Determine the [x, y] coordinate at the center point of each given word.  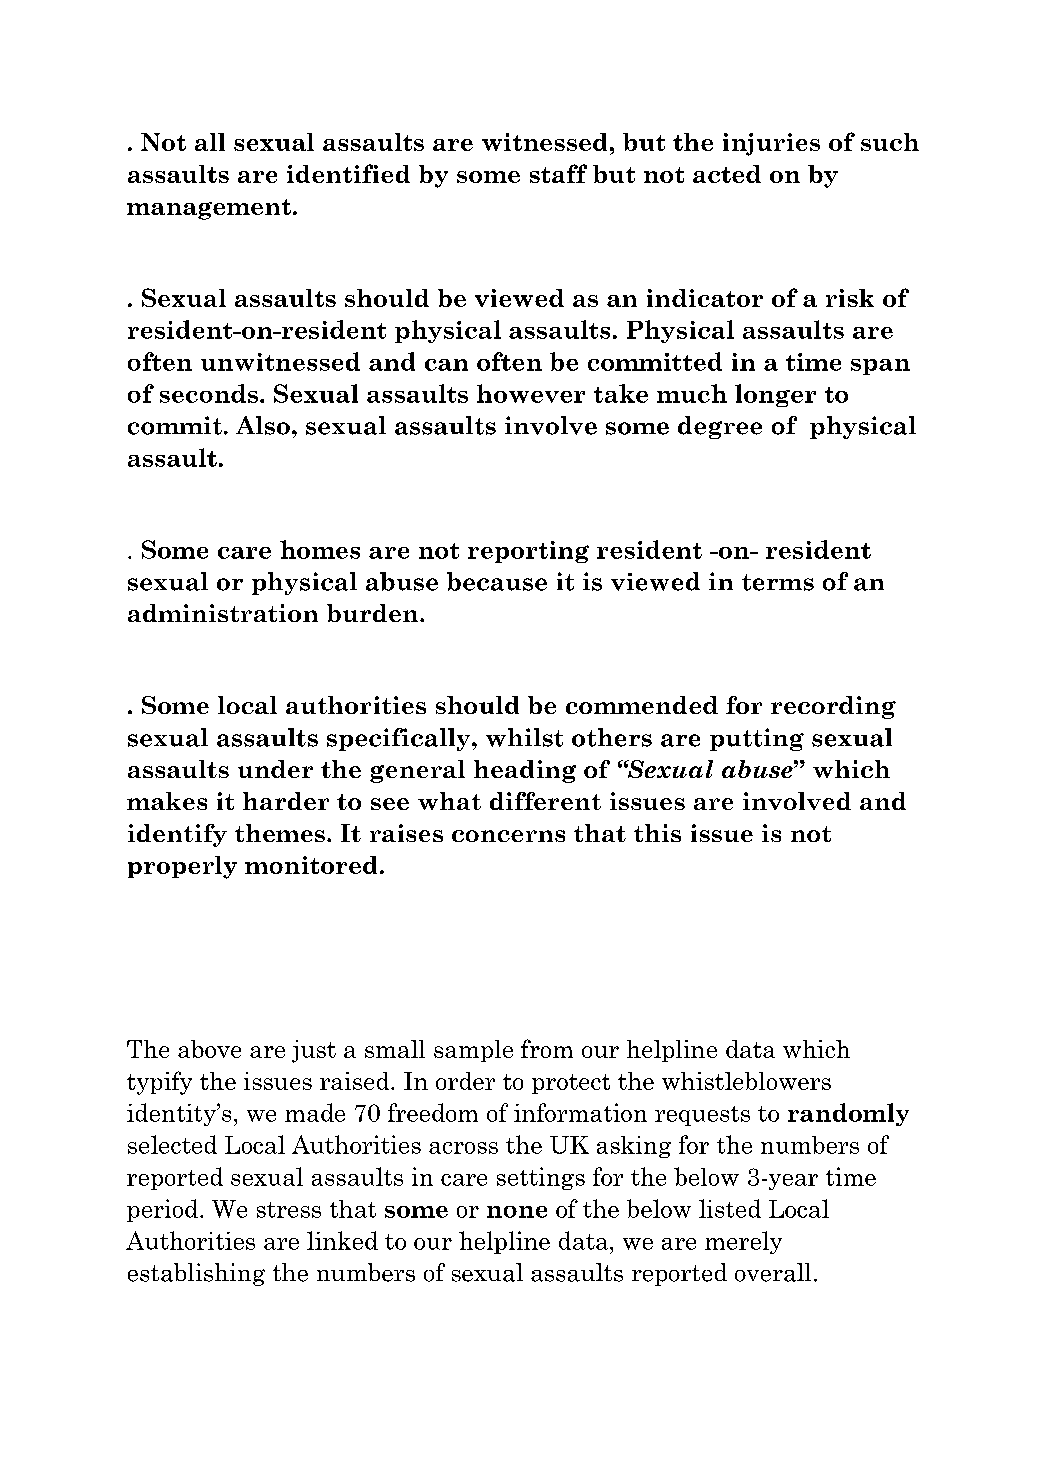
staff [558, 173]
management [209, 209]
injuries [771, 144]
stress [289, 1210]
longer [775, 395]
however [531, 393]
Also [263, 425]
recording [833, 707]
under [275, 769]
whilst [524, 737]
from [547, 1048]
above [209, 1049]
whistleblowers [746, 1081]
